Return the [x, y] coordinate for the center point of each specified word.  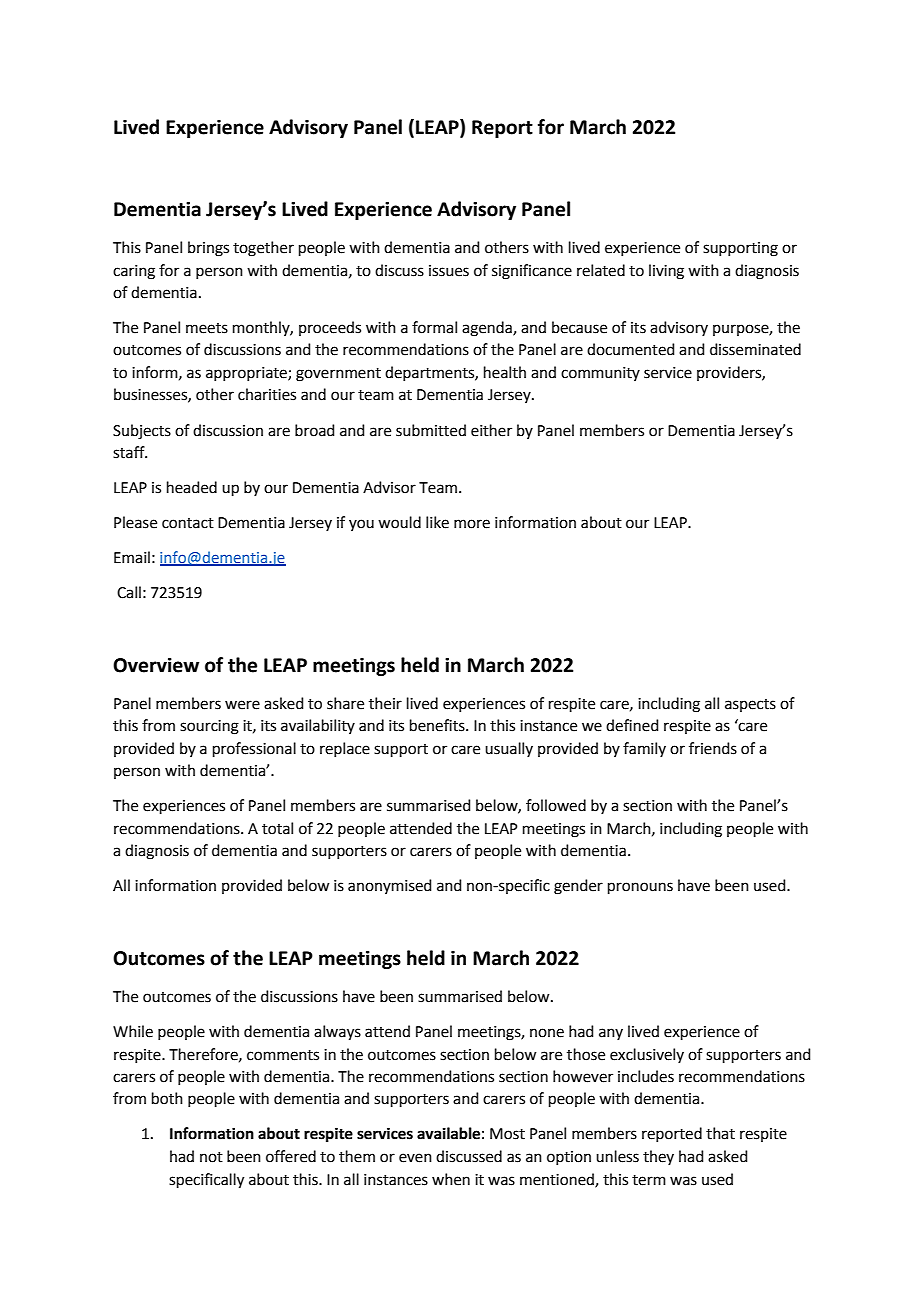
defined [632, 725]
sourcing [209, 727]
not [211, 1157]
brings [208, 249]
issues [449, 271]
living [666, 272]
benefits [438, 725]
